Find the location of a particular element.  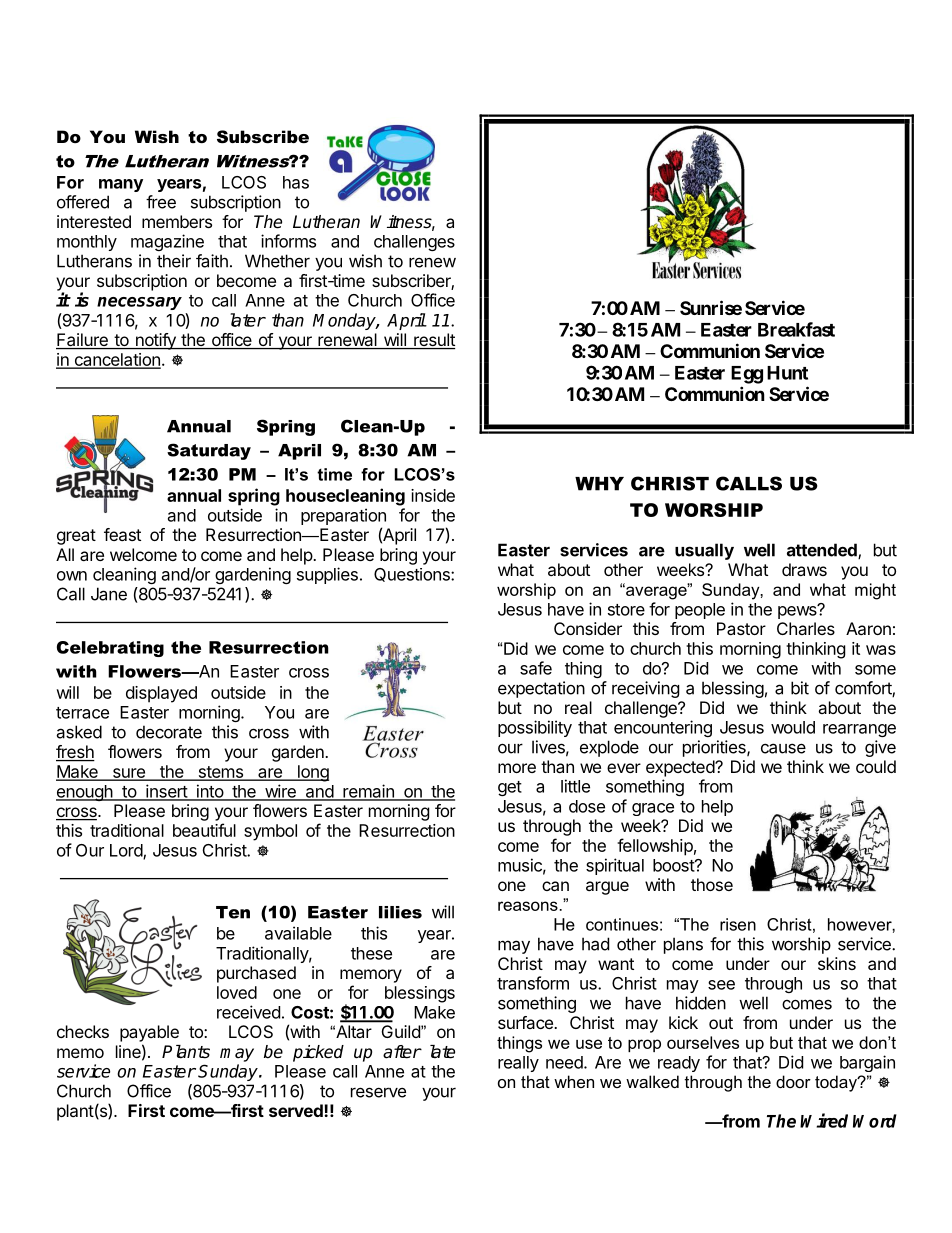

payable is located at coordinates (149, 1033).
